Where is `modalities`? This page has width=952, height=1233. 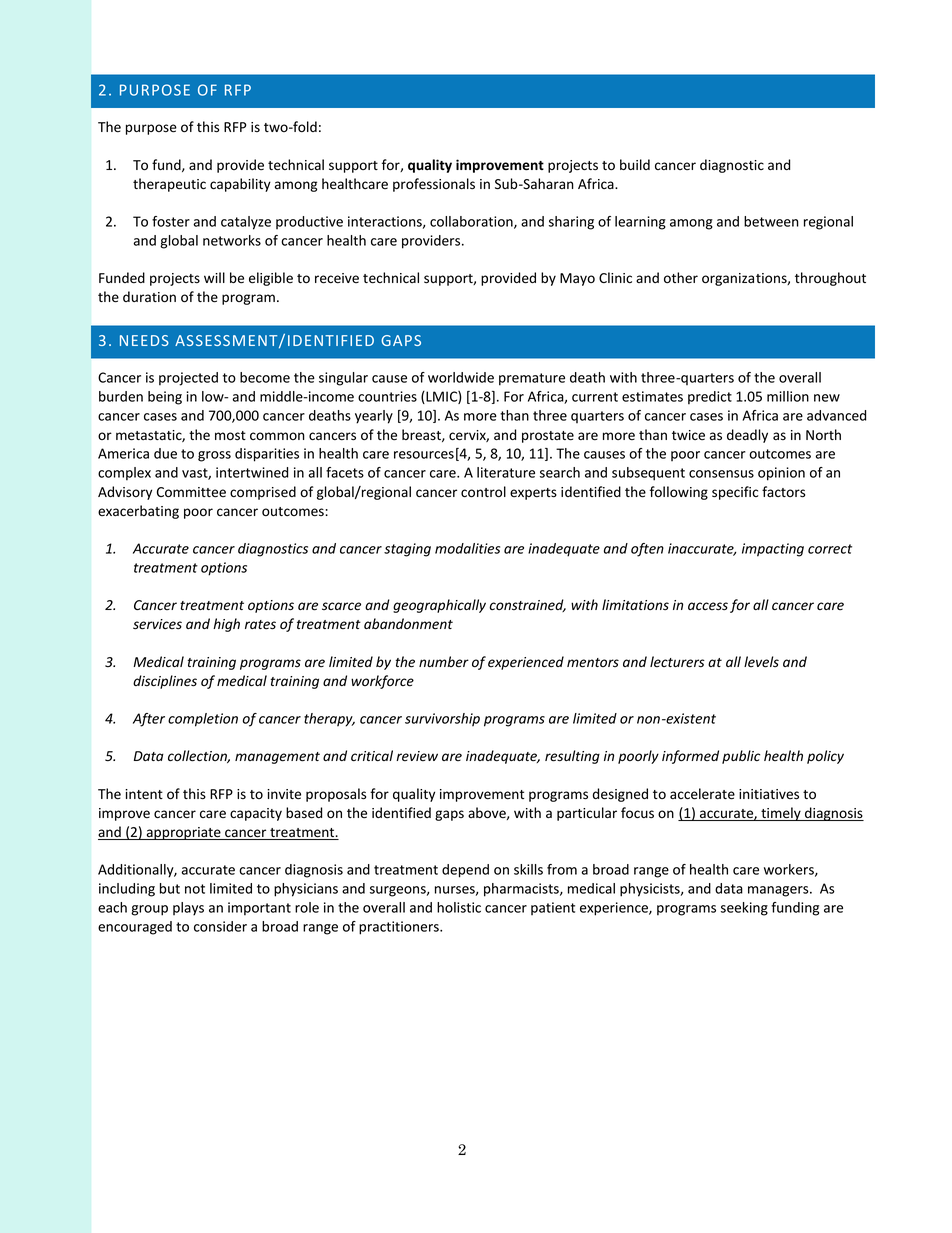 modalities is located at coordinates (467, 548).
